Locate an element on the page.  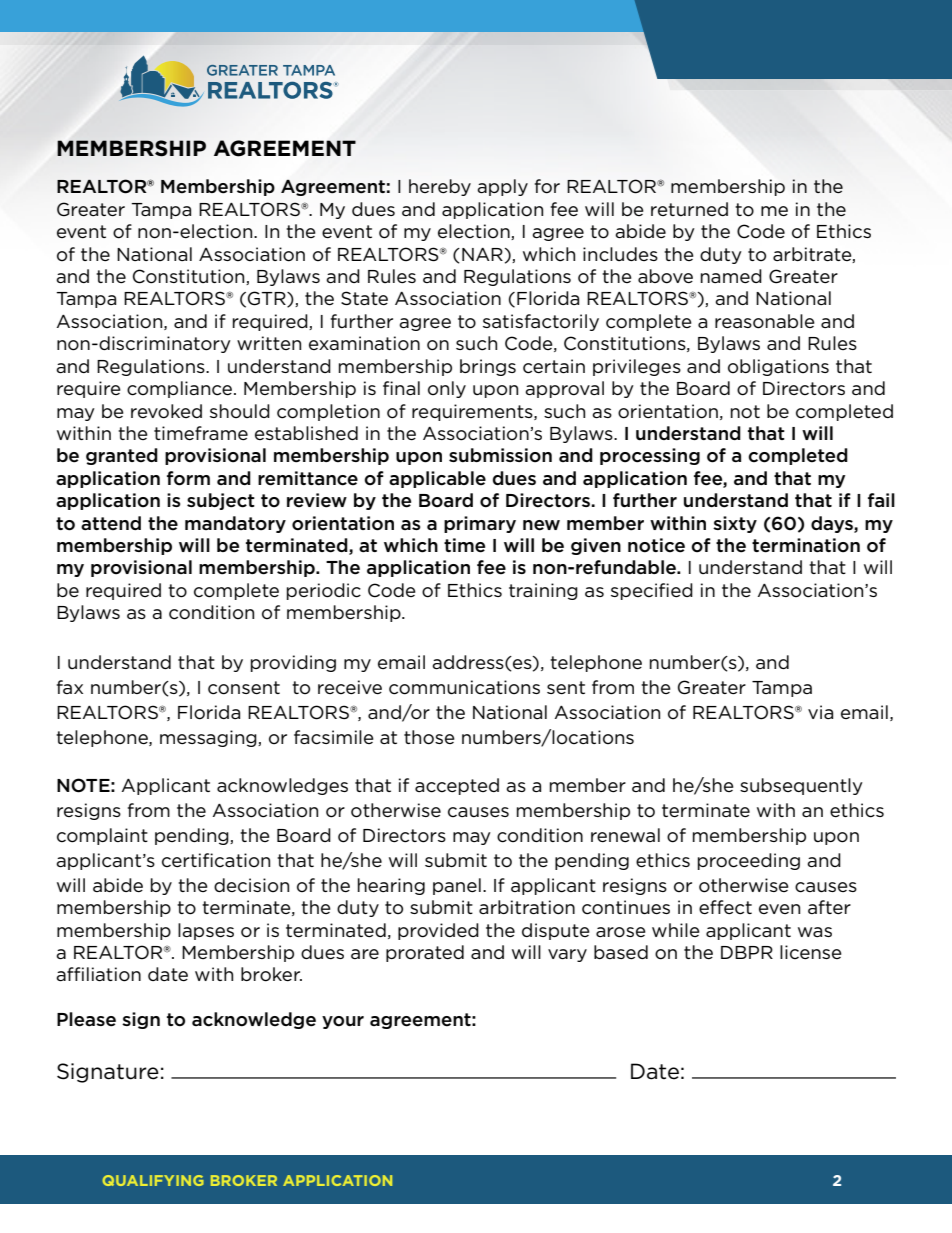
QUALIFYING is located at coordinates (153, 1180).
